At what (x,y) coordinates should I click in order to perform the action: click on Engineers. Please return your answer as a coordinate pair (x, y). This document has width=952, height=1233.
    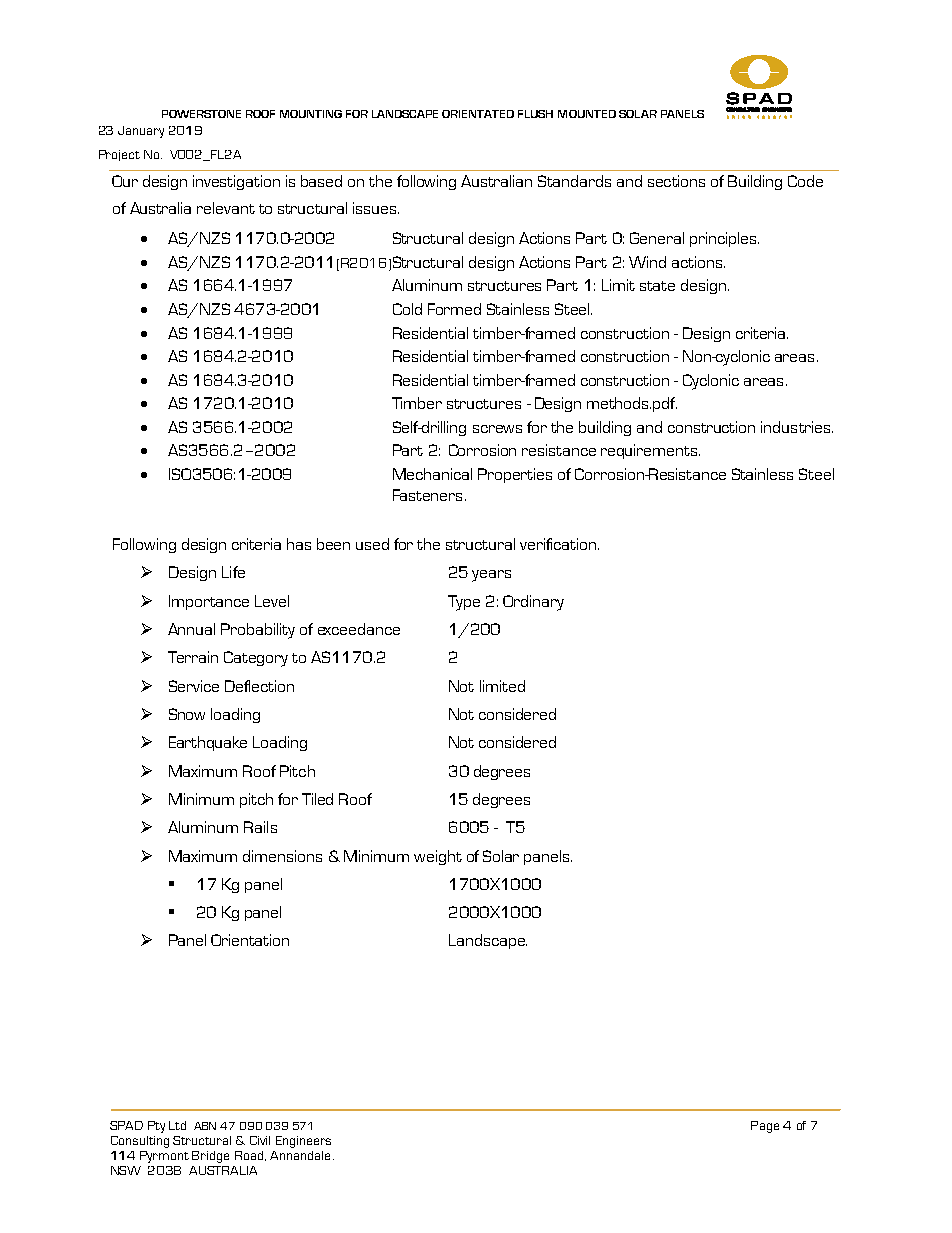
    Looking at the image, I should click on (303, 1142).
